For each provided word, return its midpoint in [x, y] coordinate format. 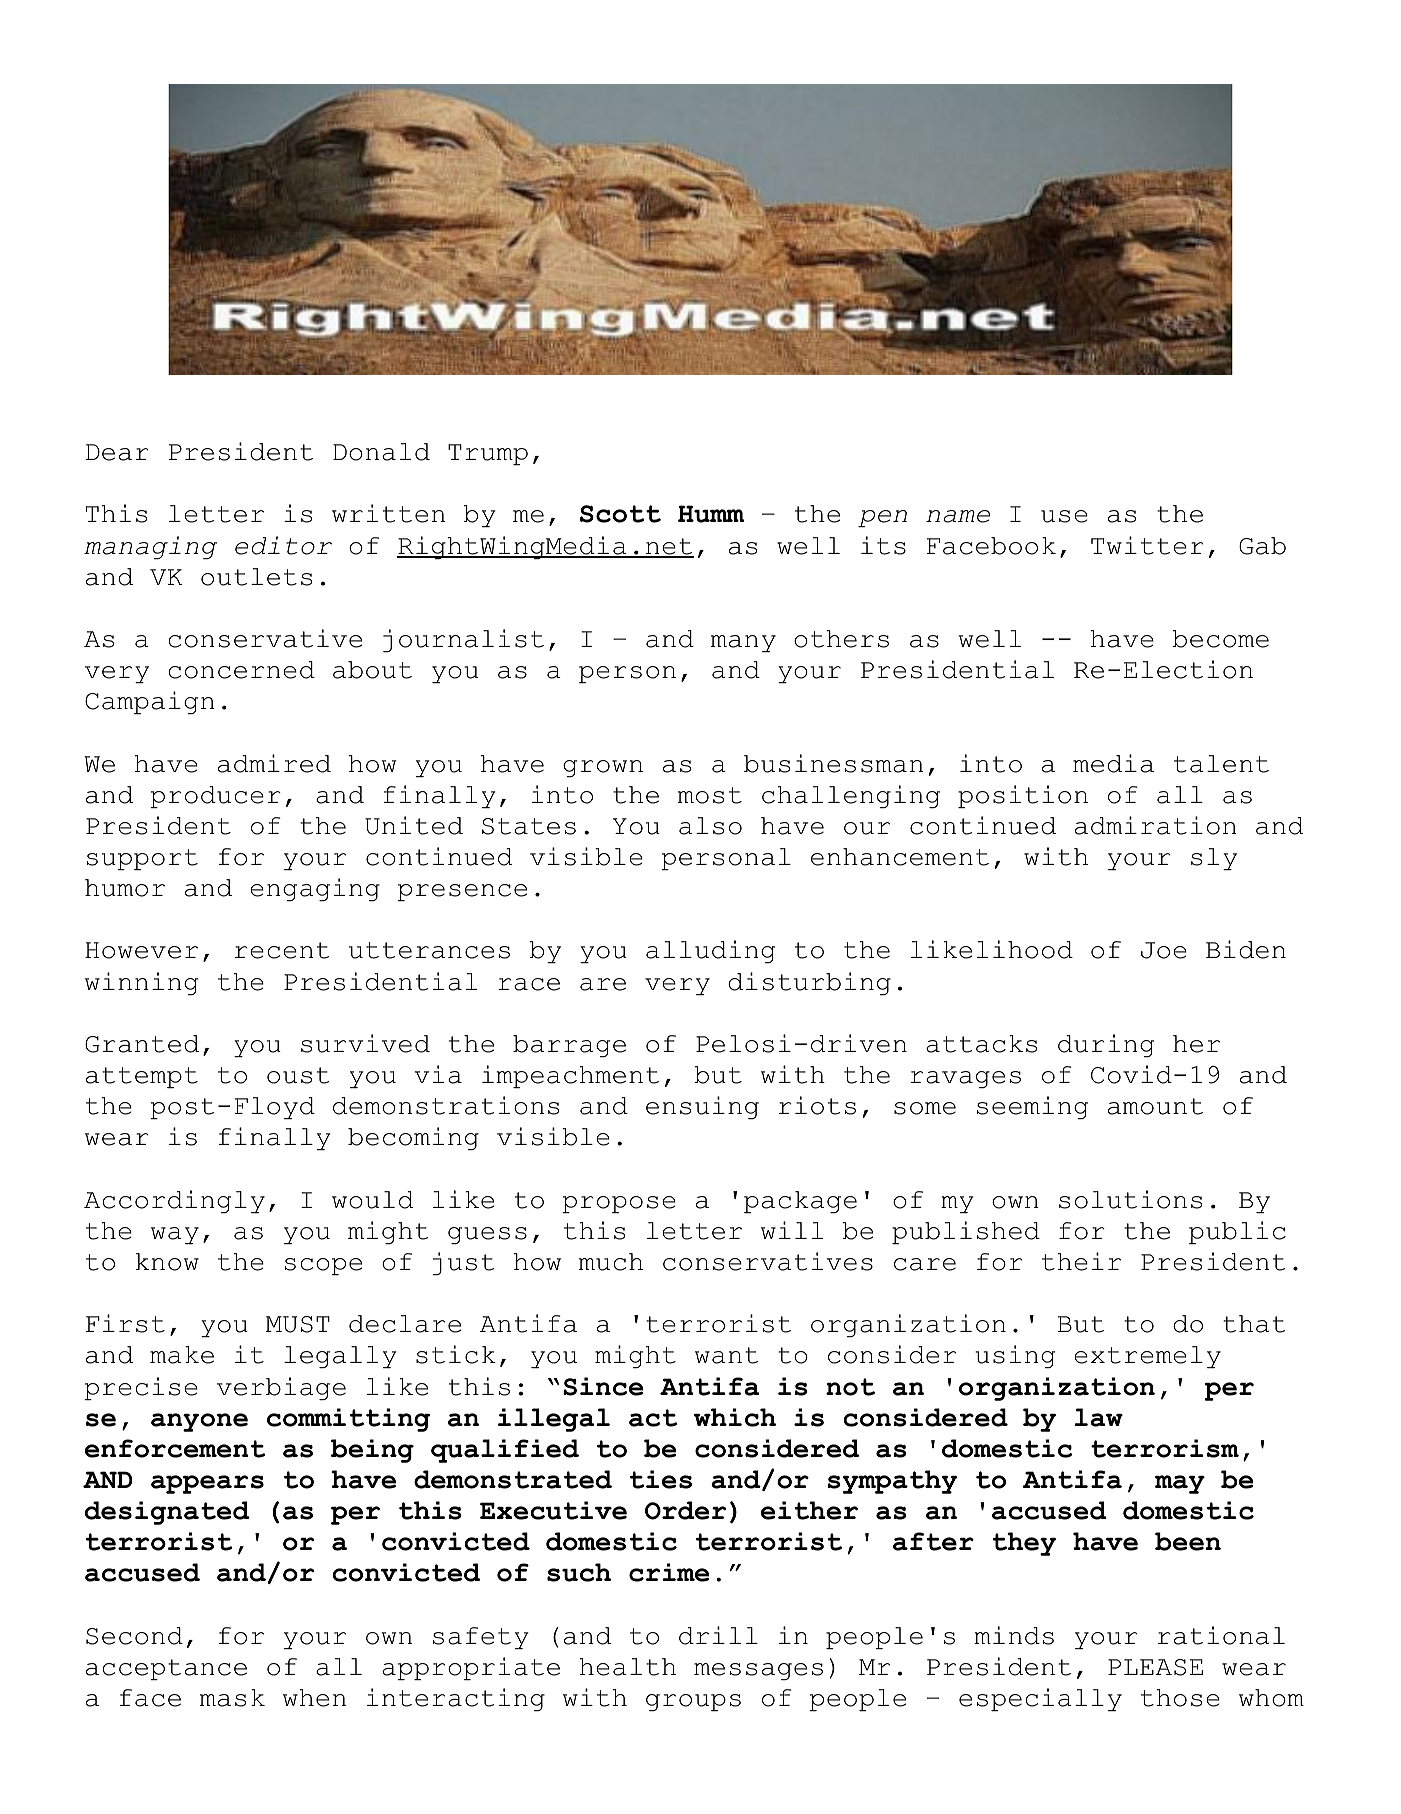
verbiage [281, 1388]
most [710, 795]
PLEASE [1155, 1667]
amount [1155, 1106]
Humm [711, 514]
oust [298, 1075]
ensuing [702, 1107]
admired [274, 763]
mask [232, 1698]
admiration [1156, 825]
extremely [1147, 1357]
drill [718, 1635]
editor [283, 545]
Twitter [1147, 545]
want [726, 1355]
